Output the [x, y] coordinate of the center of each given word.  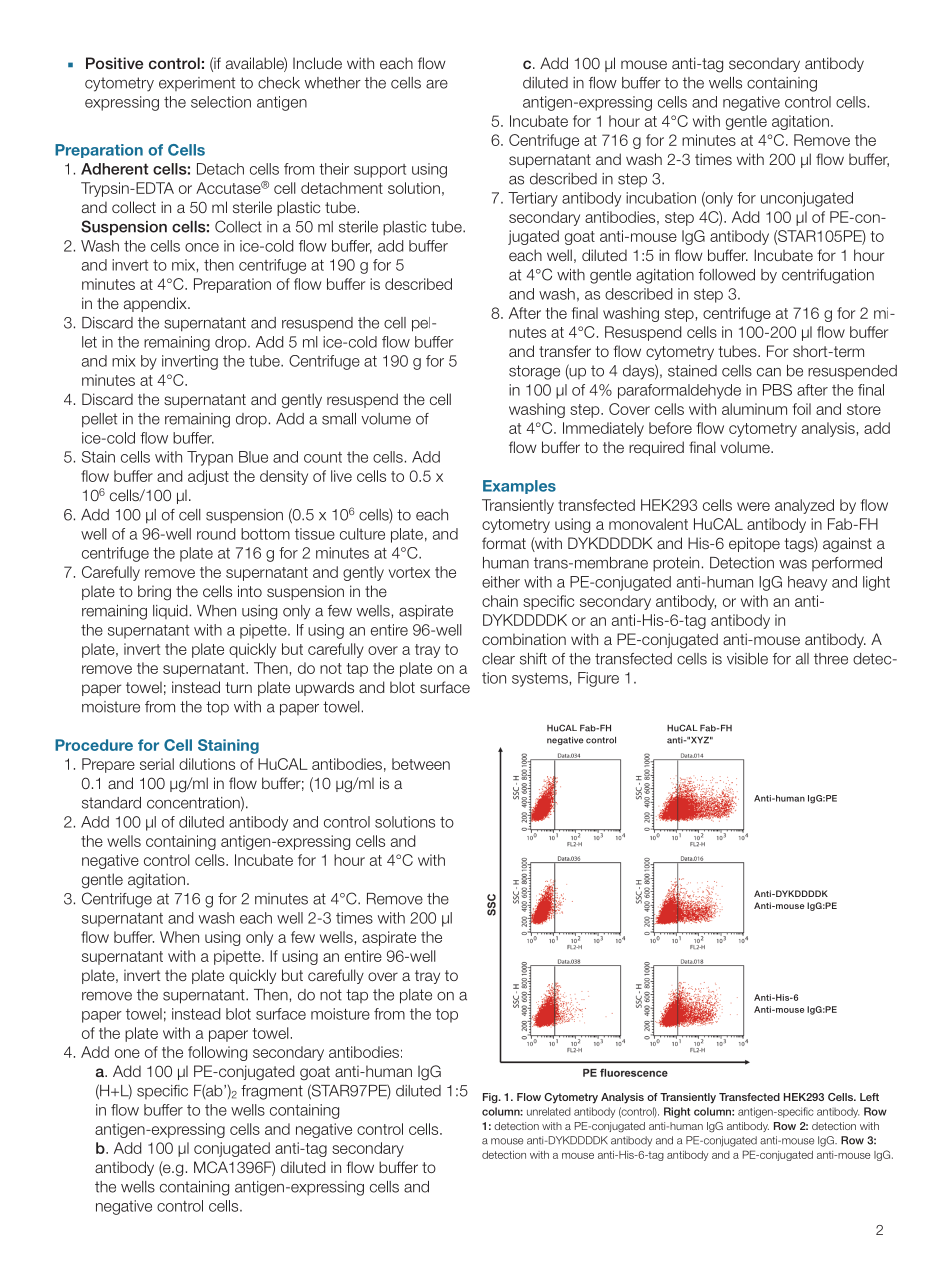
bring [154, 593]
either [501, 582]
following [217, 1053]
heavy [807, 583]
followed [727, 275]
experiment [197, 84]
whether [333, 83]
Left [869, 1097]
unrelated [549, 1111]
